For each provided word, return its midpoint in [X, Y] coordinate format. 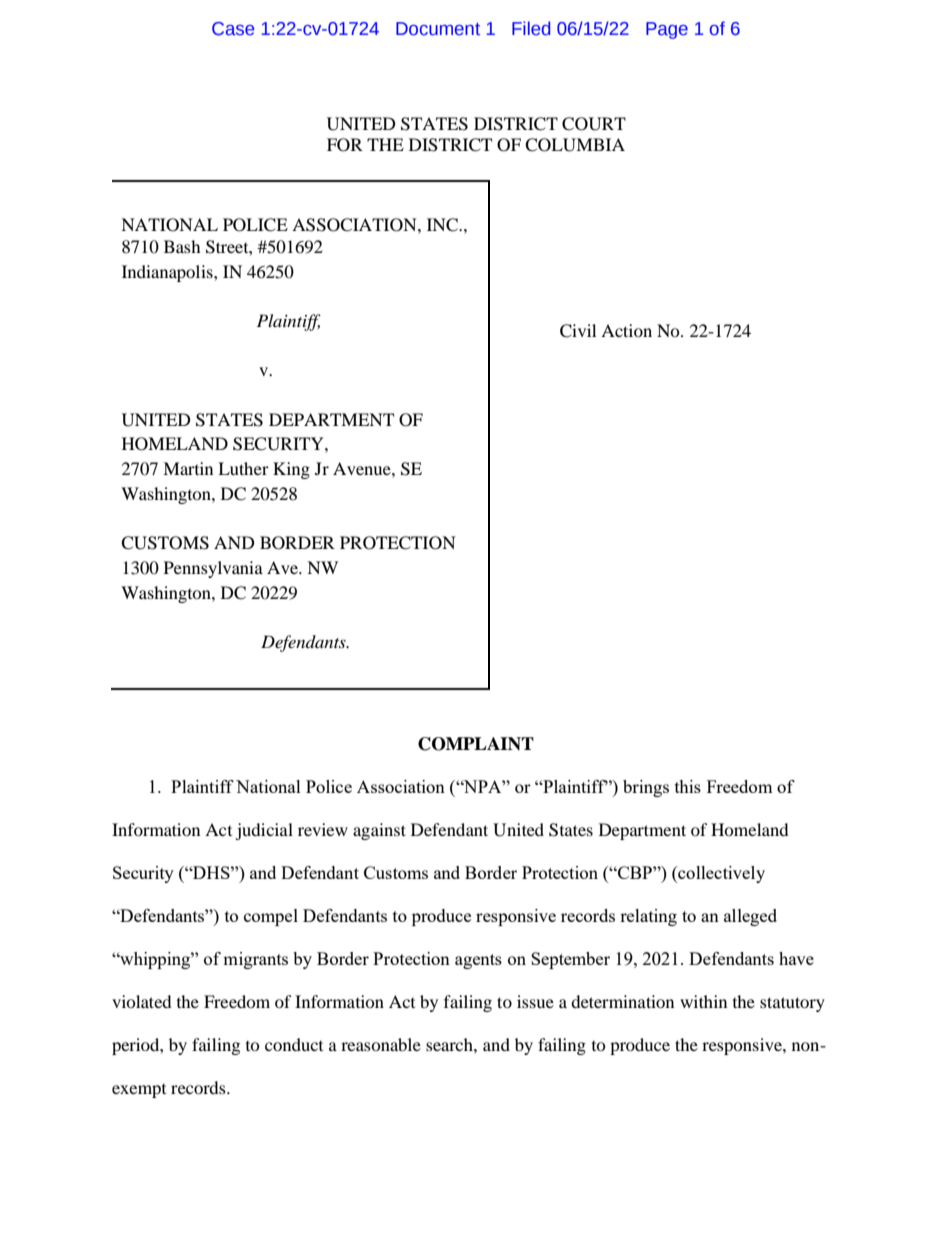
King [291, 470]
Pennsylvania [213, 569]
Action [626, 330]
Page [667, 30]
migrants [255, 960]
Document [438, 29]
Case [233, 29]
